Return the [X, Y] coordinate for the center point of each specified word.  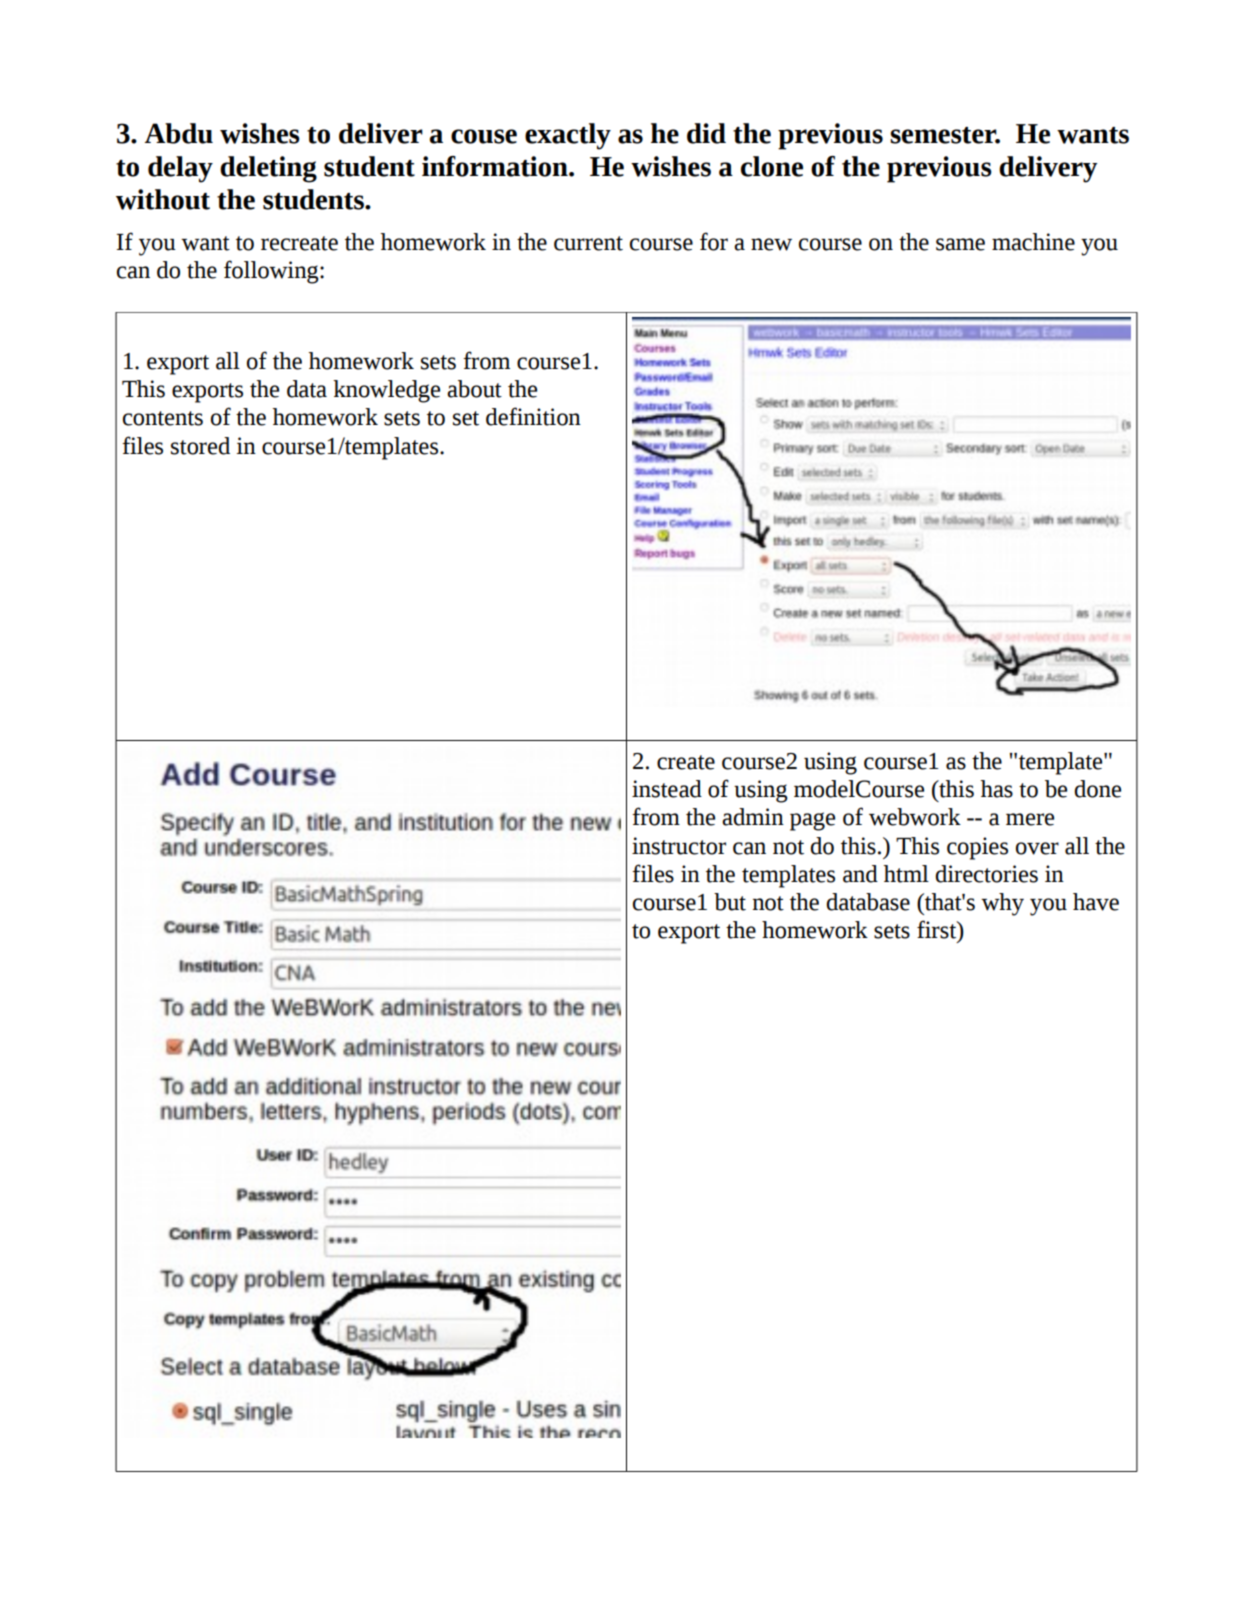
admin [753, 817]
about [474, 389]
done [1097, 789]
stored [200, 446]
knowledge [386, 391]
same [960, 244]
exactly [568, 136]
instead [667, 789]
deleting [268, 169]
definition [533, 416]
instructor [679, 846]
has [997, 789]
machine [1033, 242]
